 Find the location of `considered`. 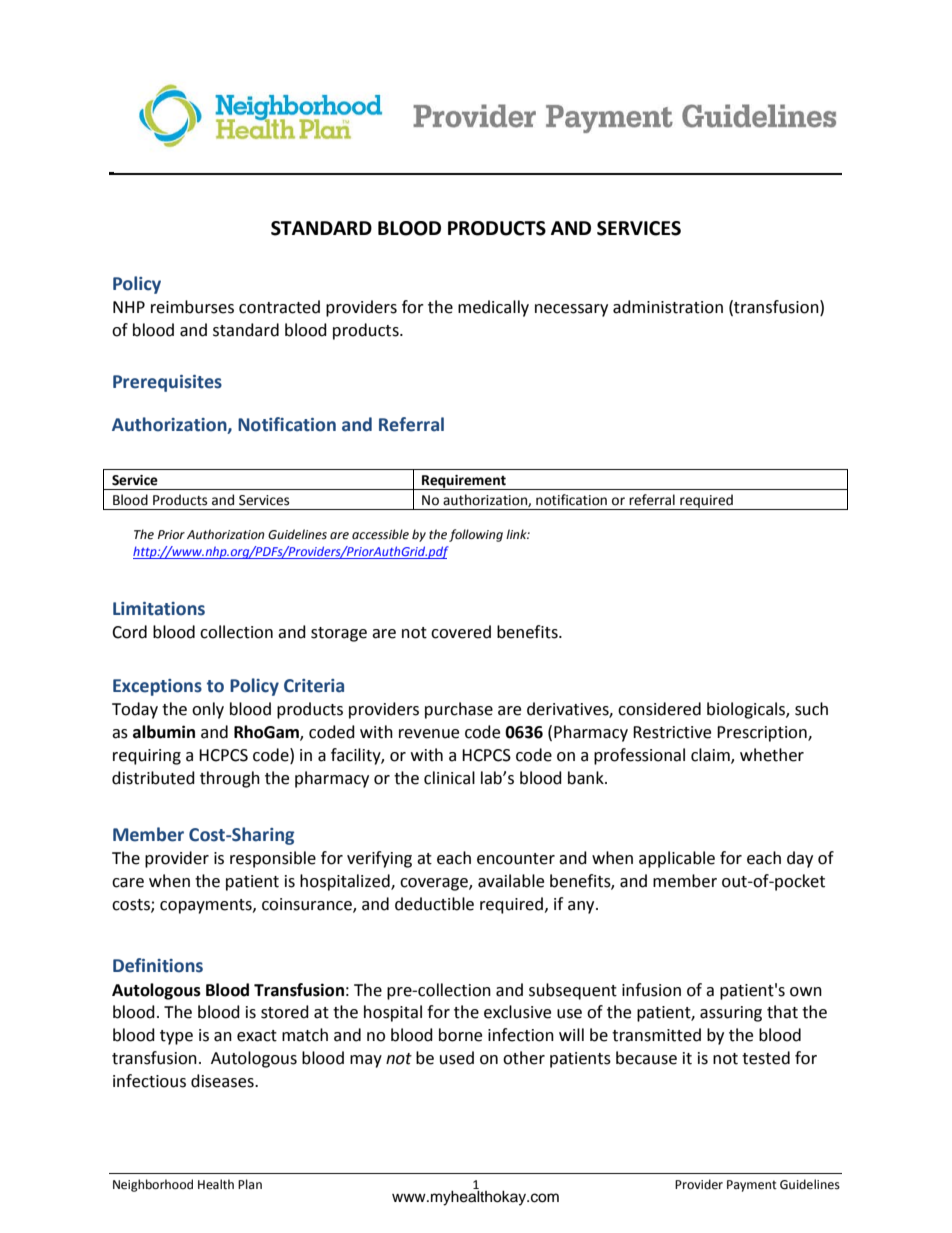

considered is located at coordinates (659, 709).
